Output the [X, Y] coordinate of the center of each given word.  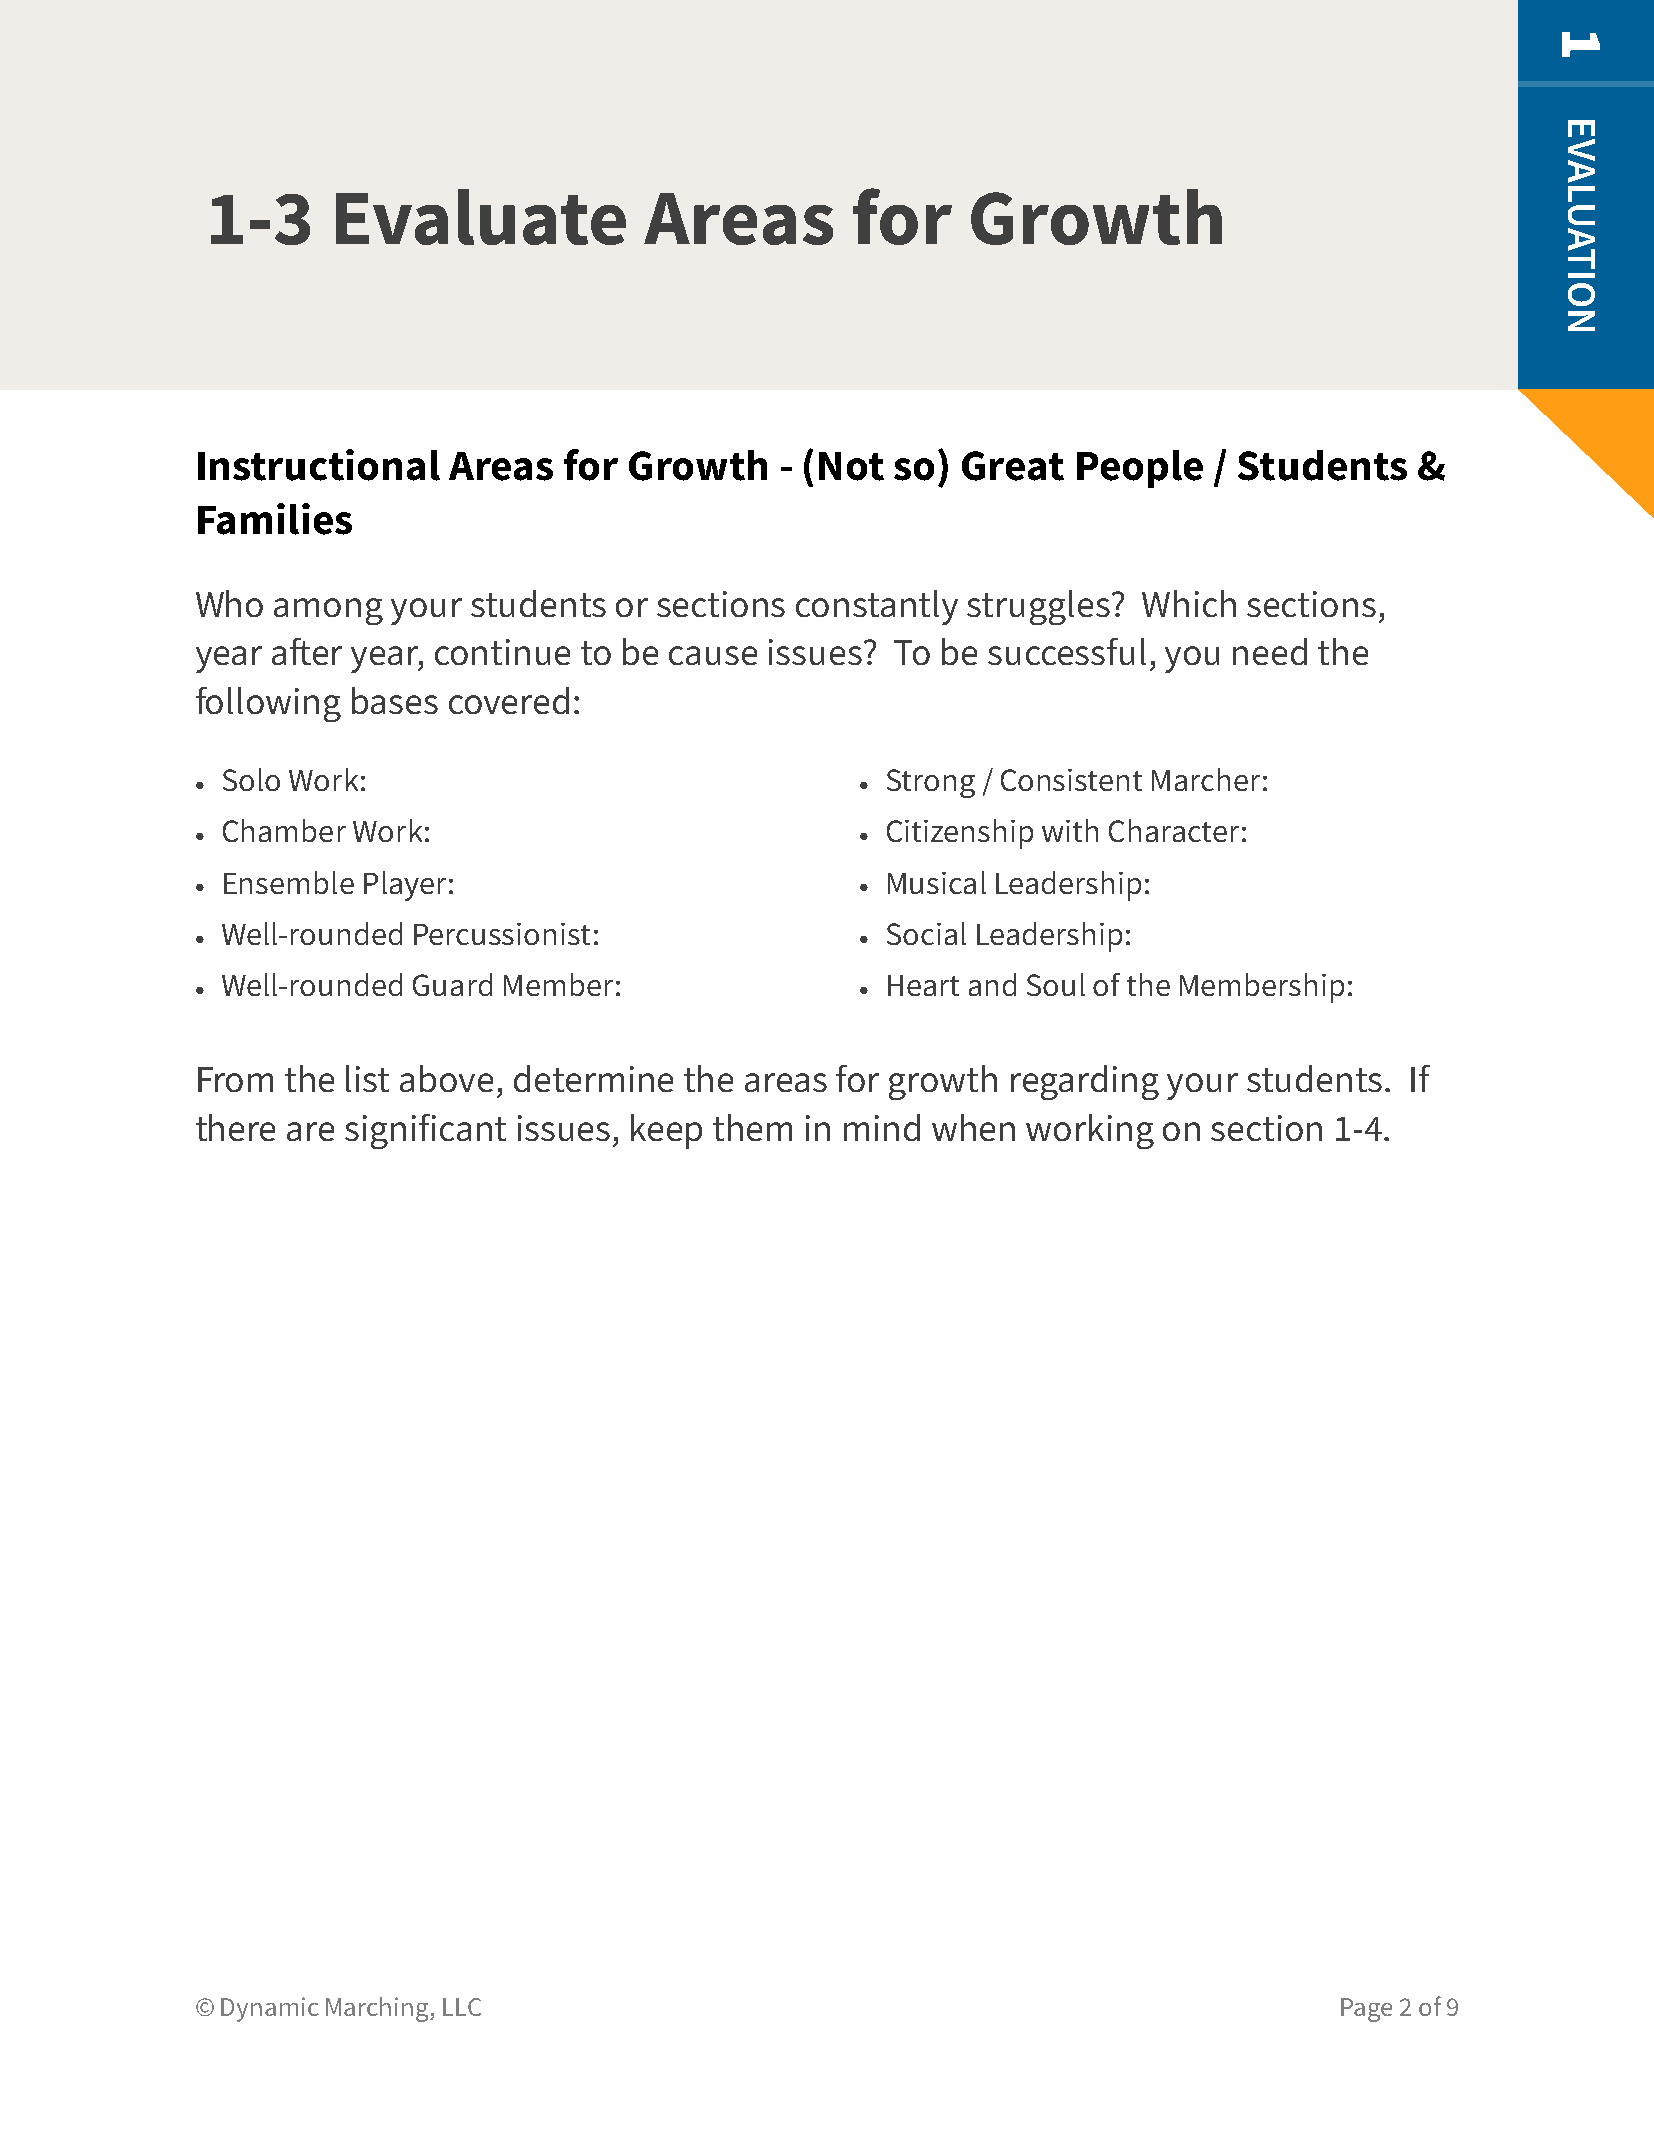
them [752, 1127]
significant [425, 1131]
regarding [1085, 1082]
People [1140, 469]
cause [713, 655]
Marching [378, 2009]
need [1270, 651]
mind [882, 1127]
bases [395, 700]
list [367, 1078]
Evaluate [481, 217]
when [973, 1127]
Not [851, 466]
